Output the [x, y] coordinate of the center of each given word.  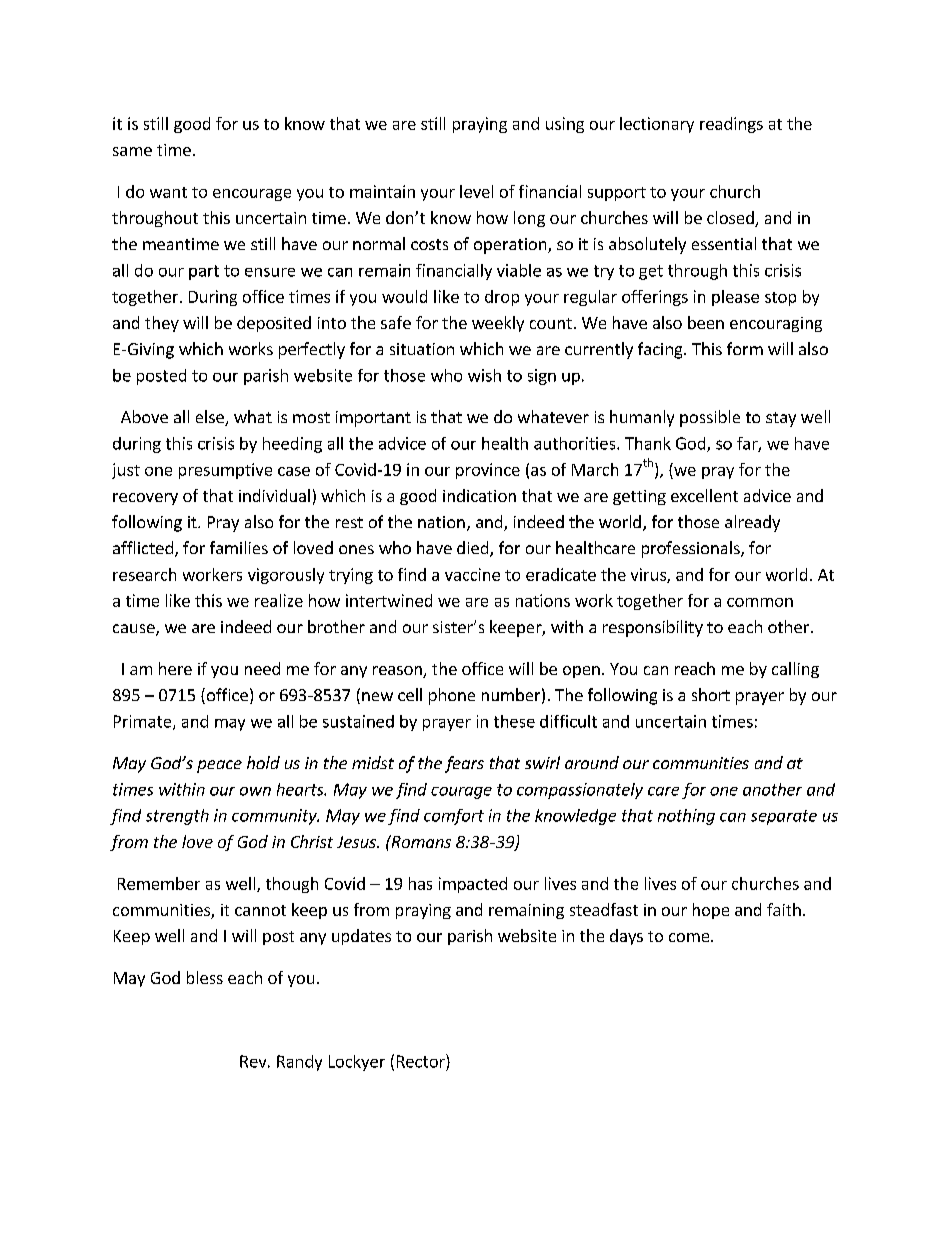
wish [484, 375]
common [760, 602]
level [476, 191]
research [144, 574]
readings [731, 125]
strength [177, 817]
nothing [686, 817]
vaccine [472, 574]
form [745, 348]
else [211, 418]
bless [205, 977]
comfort [454, 817]
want [168, 192]
